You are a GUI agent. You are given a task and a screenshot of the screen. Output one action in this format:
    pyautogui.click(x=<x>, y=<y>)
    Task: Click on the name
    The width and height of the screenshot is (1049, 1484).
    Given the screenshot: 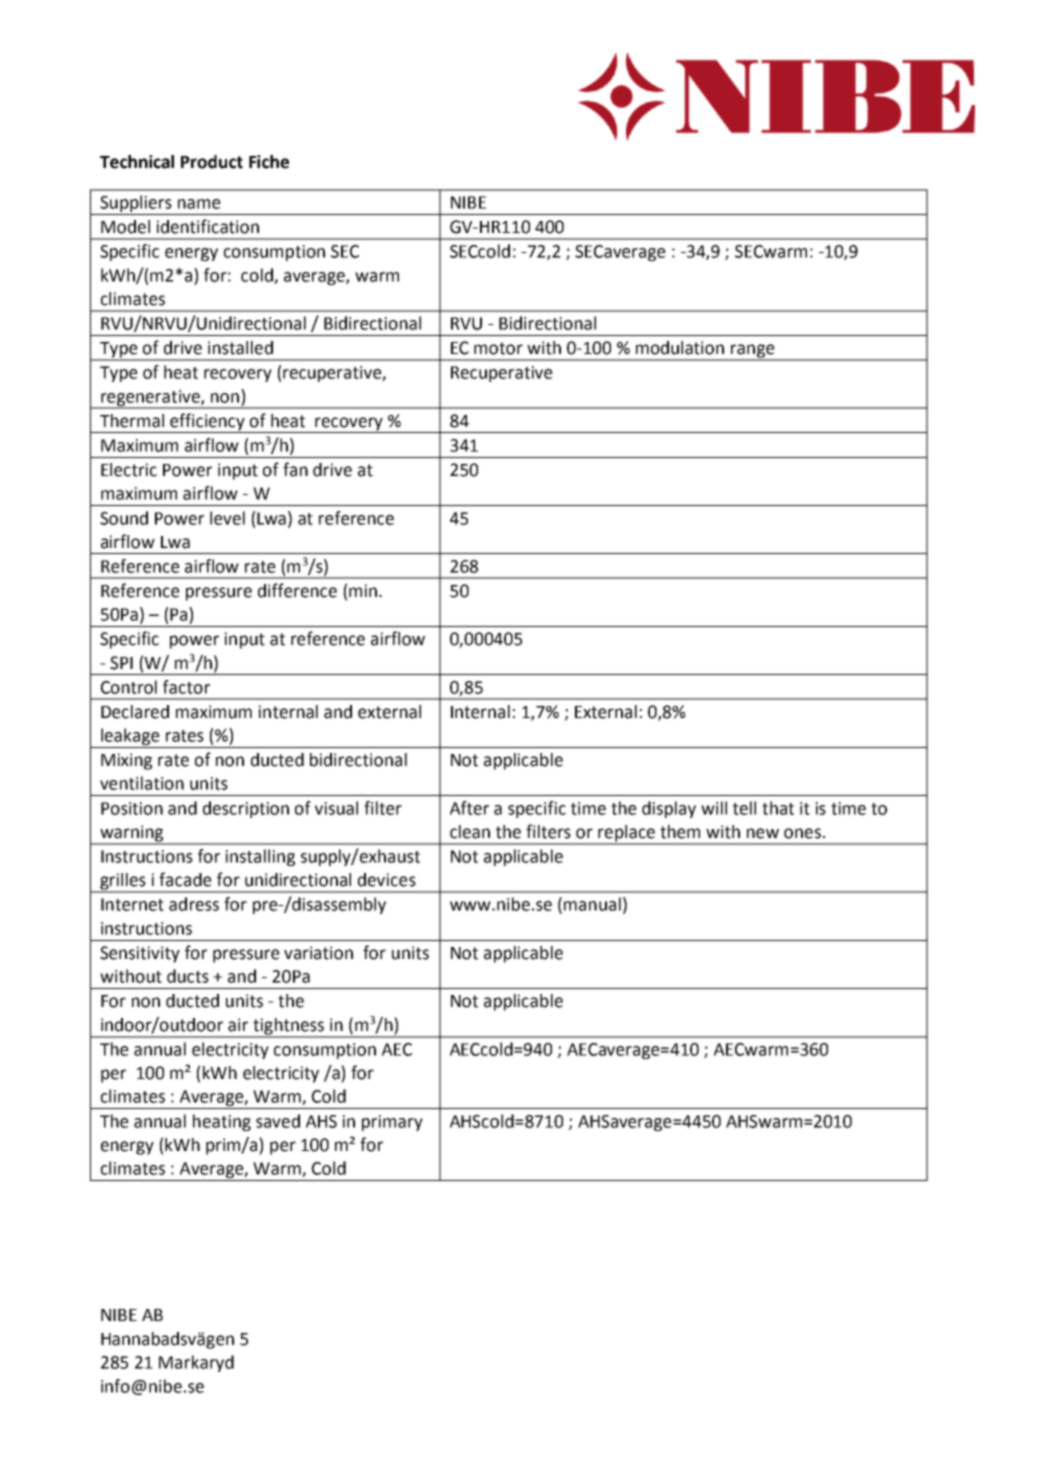 What is the action you would take?
    pyautogui.click(x=199, y=204)
